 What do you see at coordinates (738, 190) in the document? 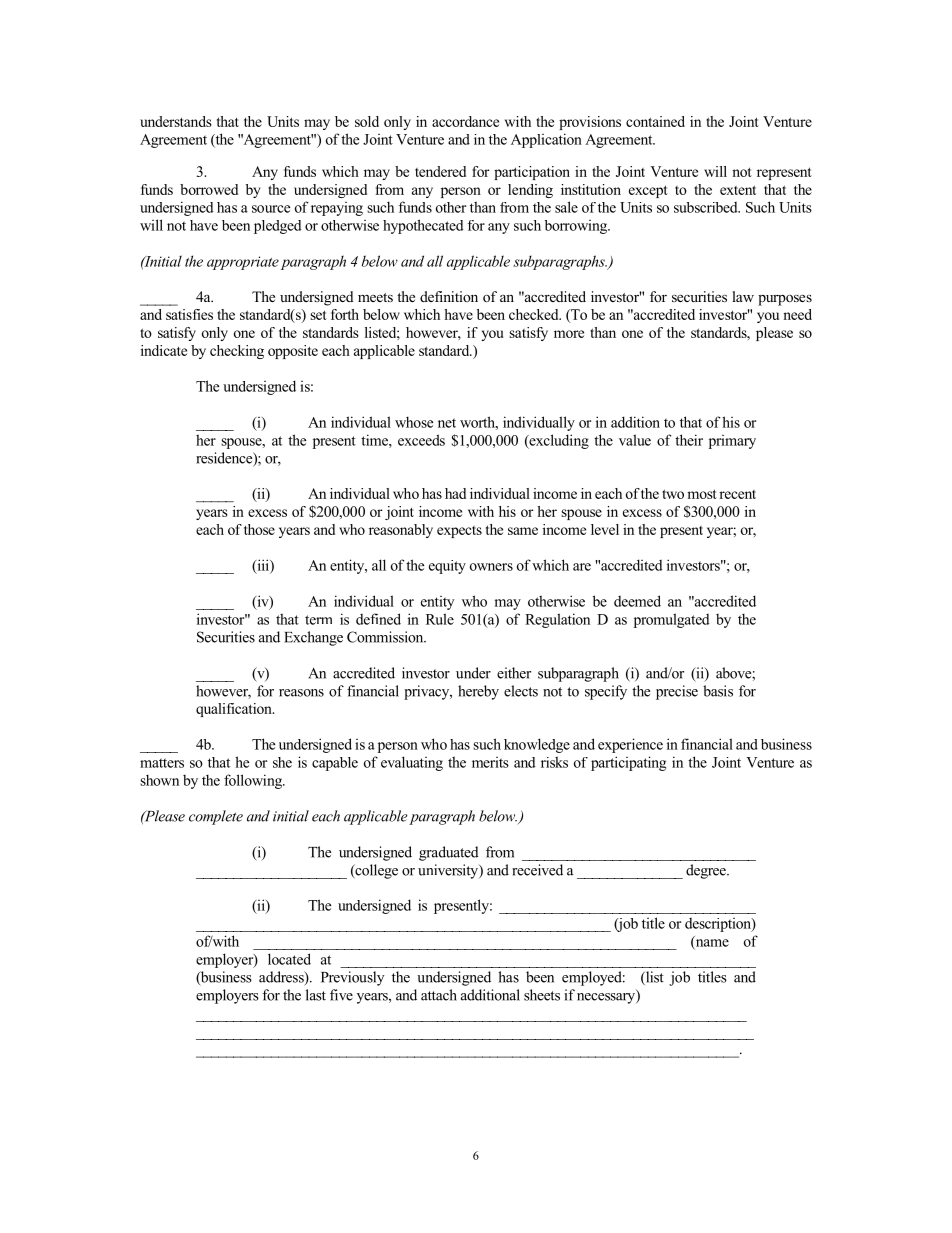
I see `extent` at bounding box center [738, 190].
